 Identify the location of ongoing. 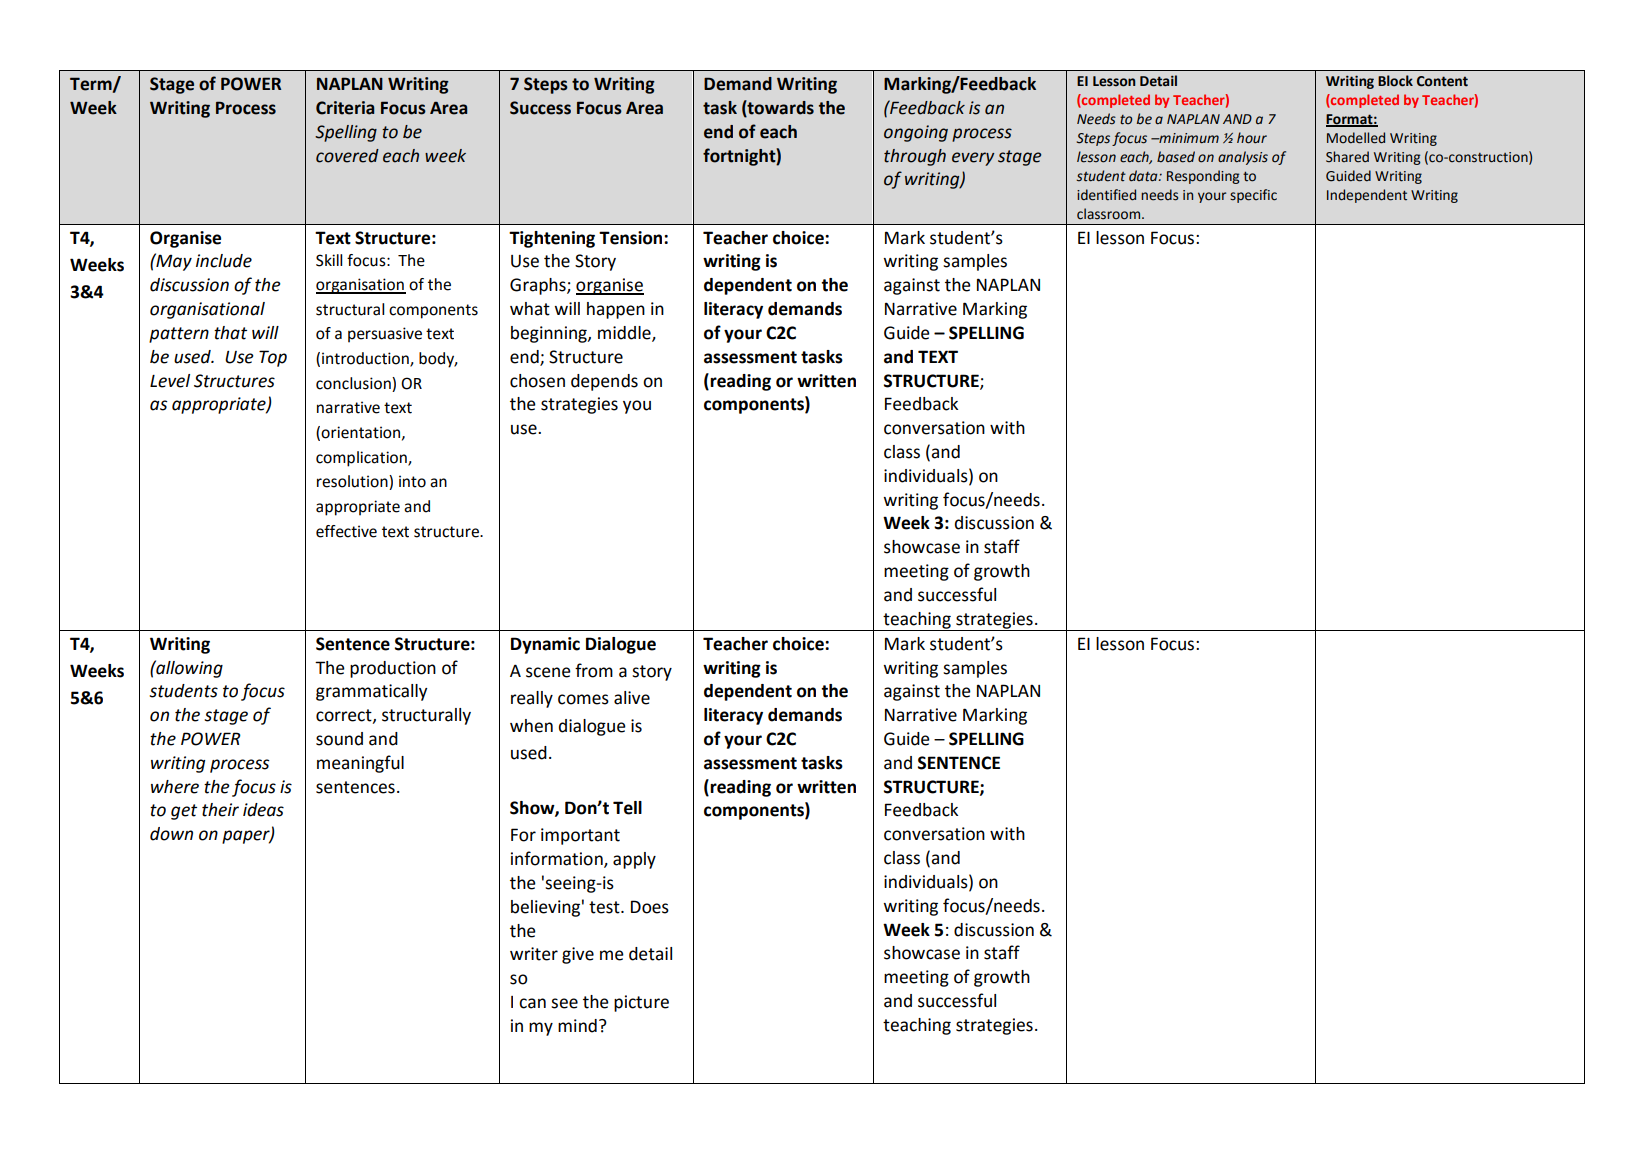
(916, 133).
